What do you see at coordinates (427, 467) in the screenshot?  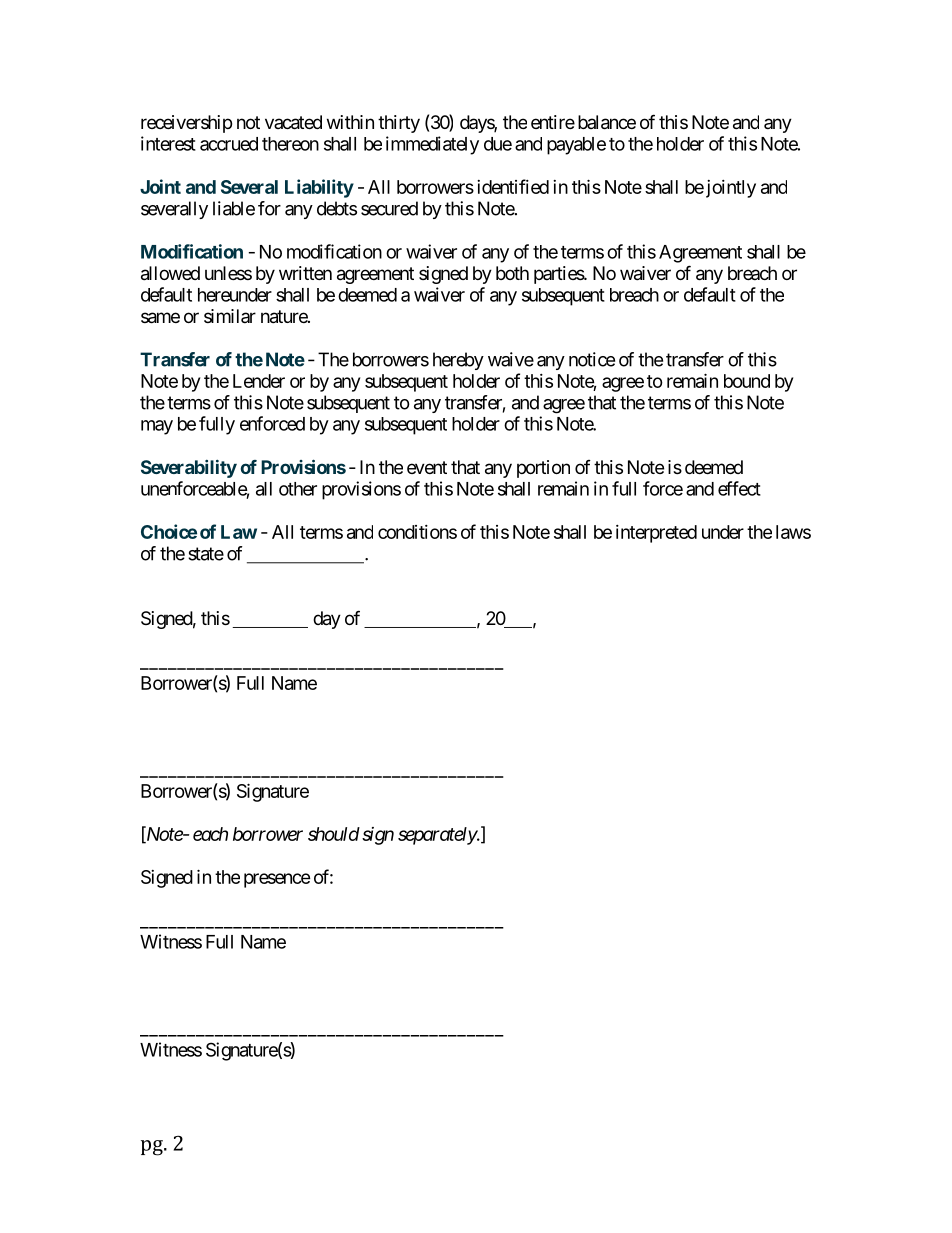 I see `event` at bounding box center [427, 467].
